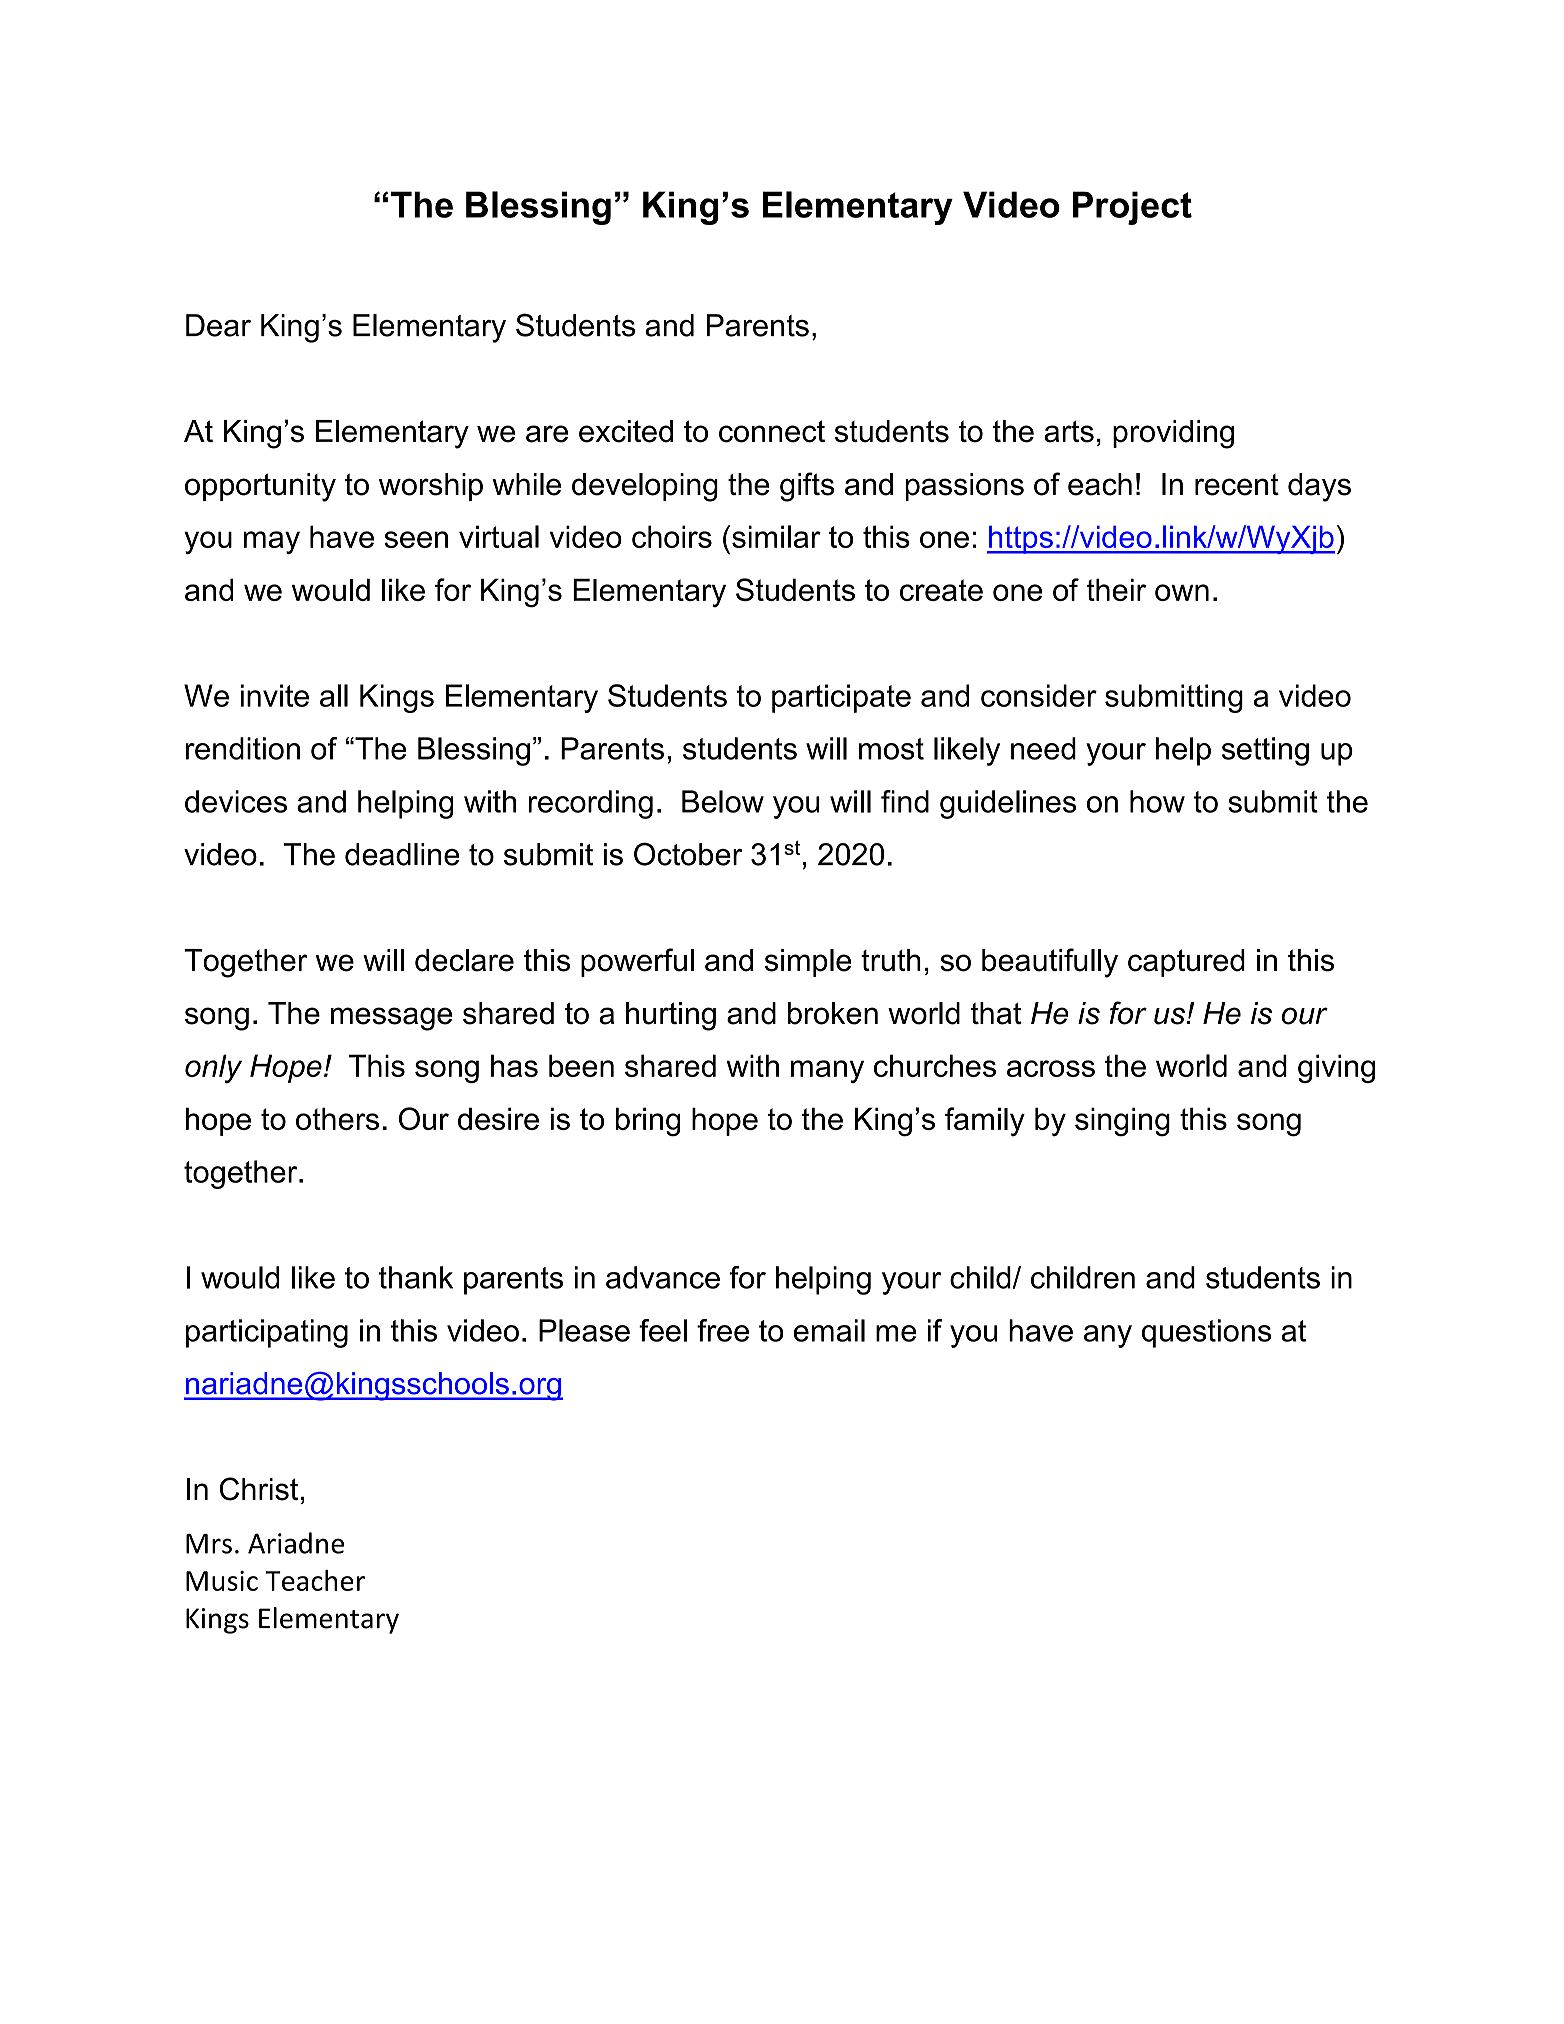  Describe the element at coordinates (776, 536) in the page. I see `similar` at that location.
